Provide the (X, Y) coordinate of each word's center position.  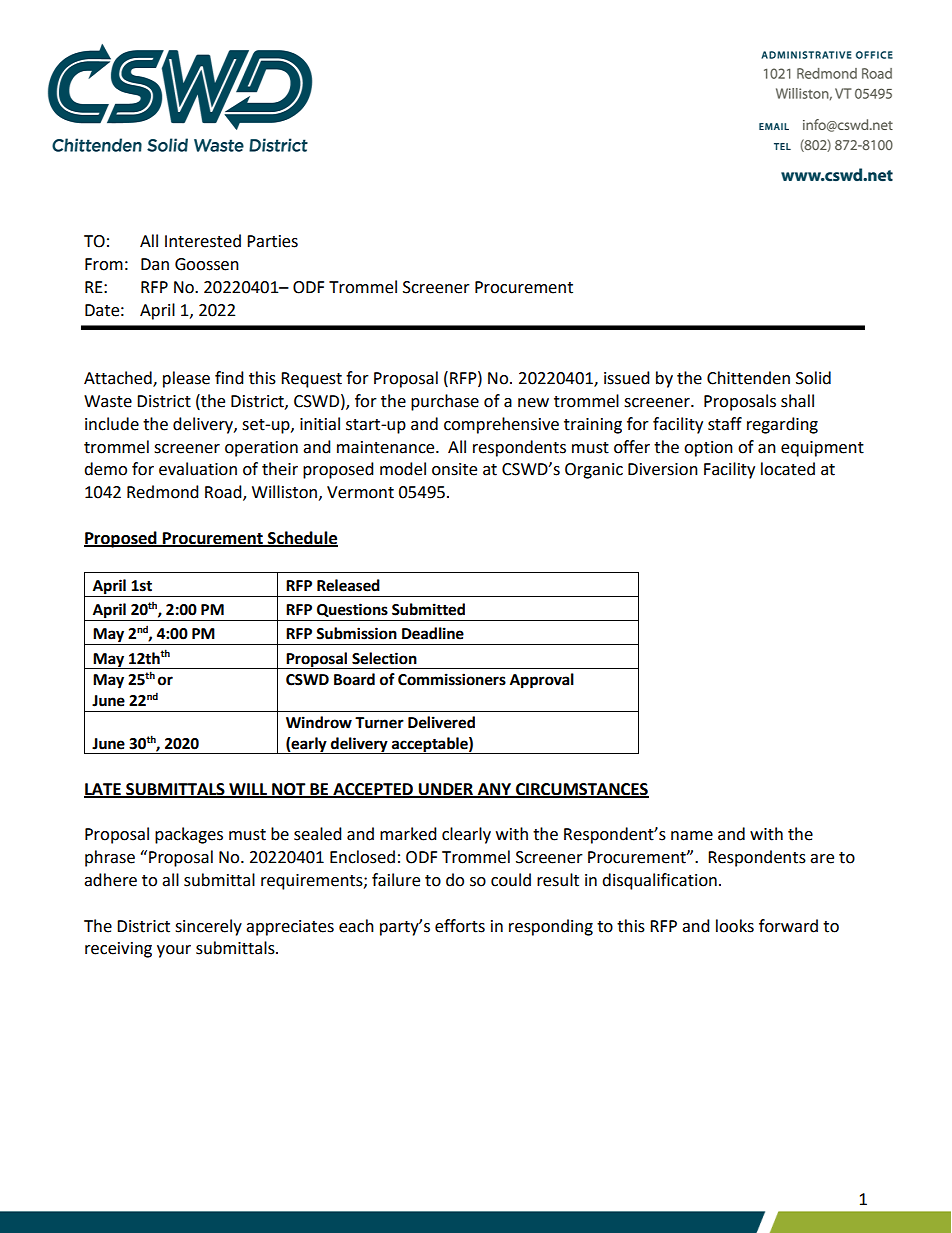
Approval (542, 681)
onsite (454, 469)
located (788, 469)
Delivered (441, 722)
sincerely (208, 927)
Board (354, 679)
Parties (272, 241)
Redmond (163, 492)
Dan (155, 264)
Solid (813, 378)
